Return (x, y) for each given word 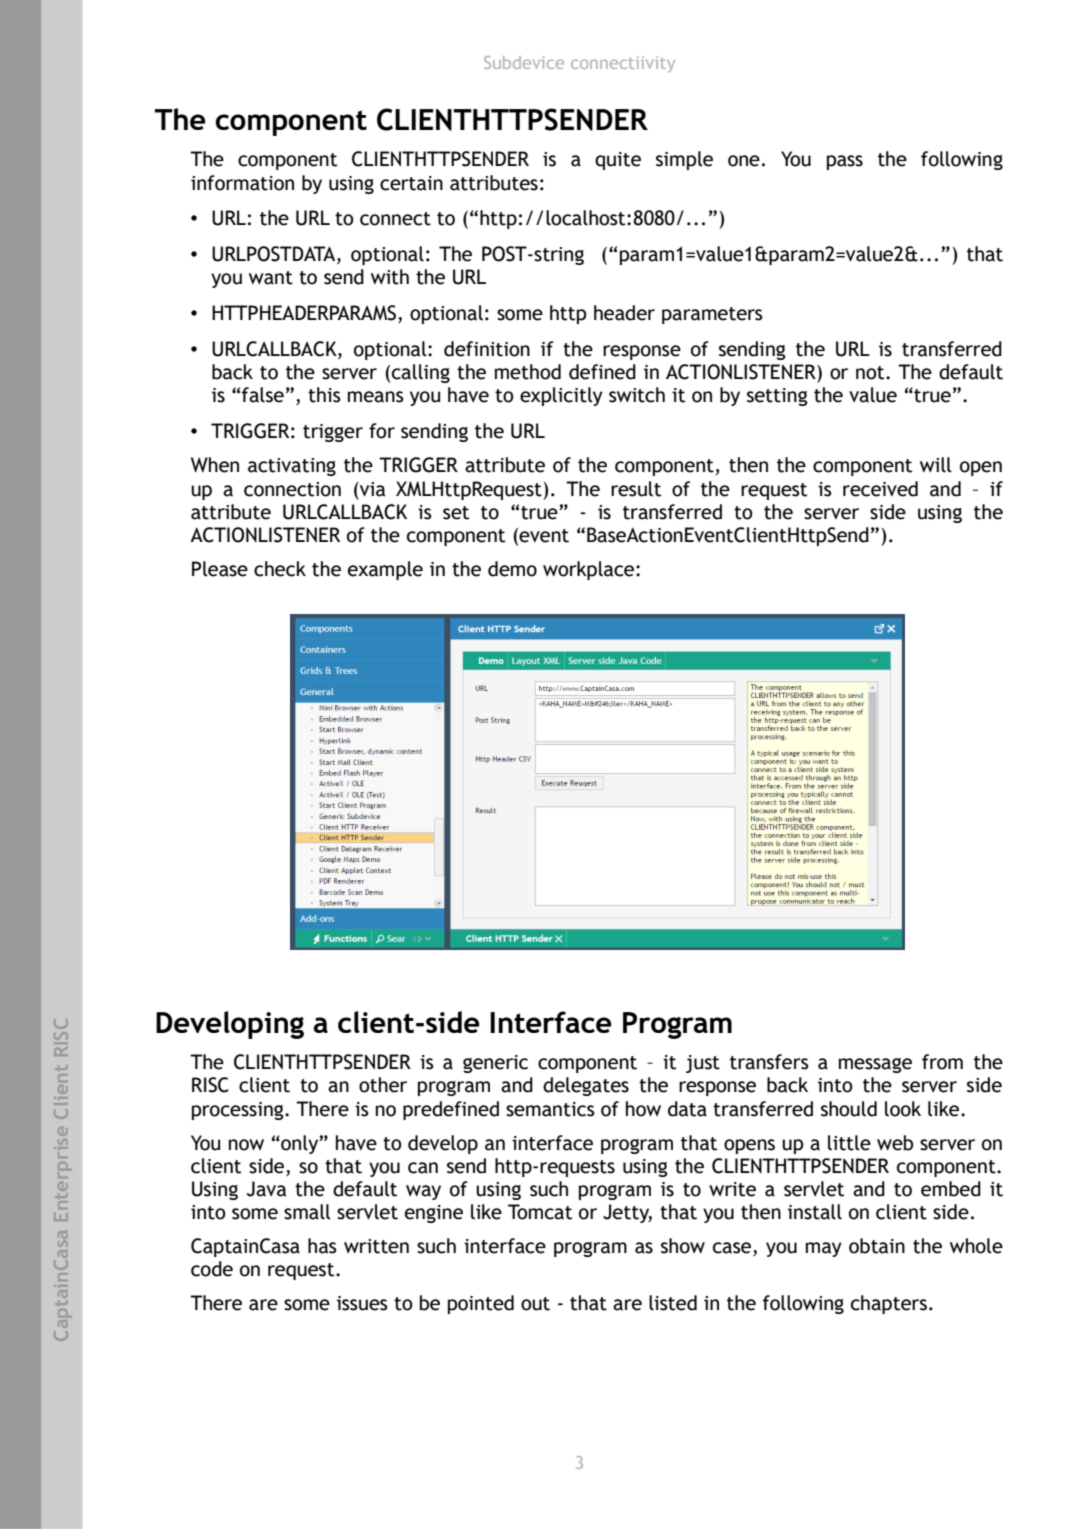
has (322, 1246)
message (875, 1065)
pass (845, 162)
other (383, 1085)
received (880, 489)
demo (512, 569)
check (280, 569)
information (242, 183)
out (535, 1304)
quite (618, 161)
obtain (877, 1246)
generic (495, 1064)
